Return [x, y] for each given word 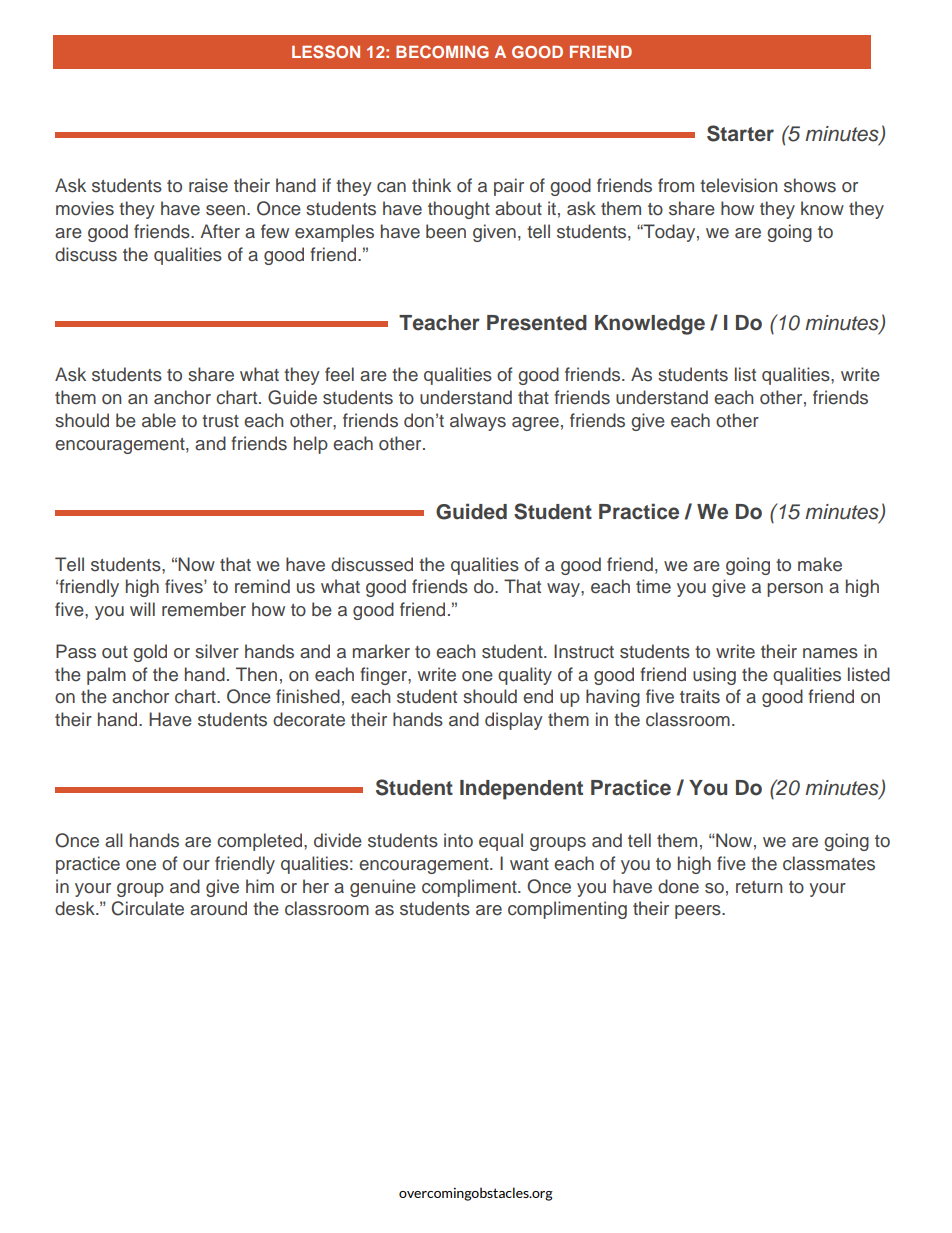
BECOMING [442, 51]
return [759, 887]
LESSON [326, 51]
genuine [383, 888]
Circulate [147, 908]
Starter [740, 133]
